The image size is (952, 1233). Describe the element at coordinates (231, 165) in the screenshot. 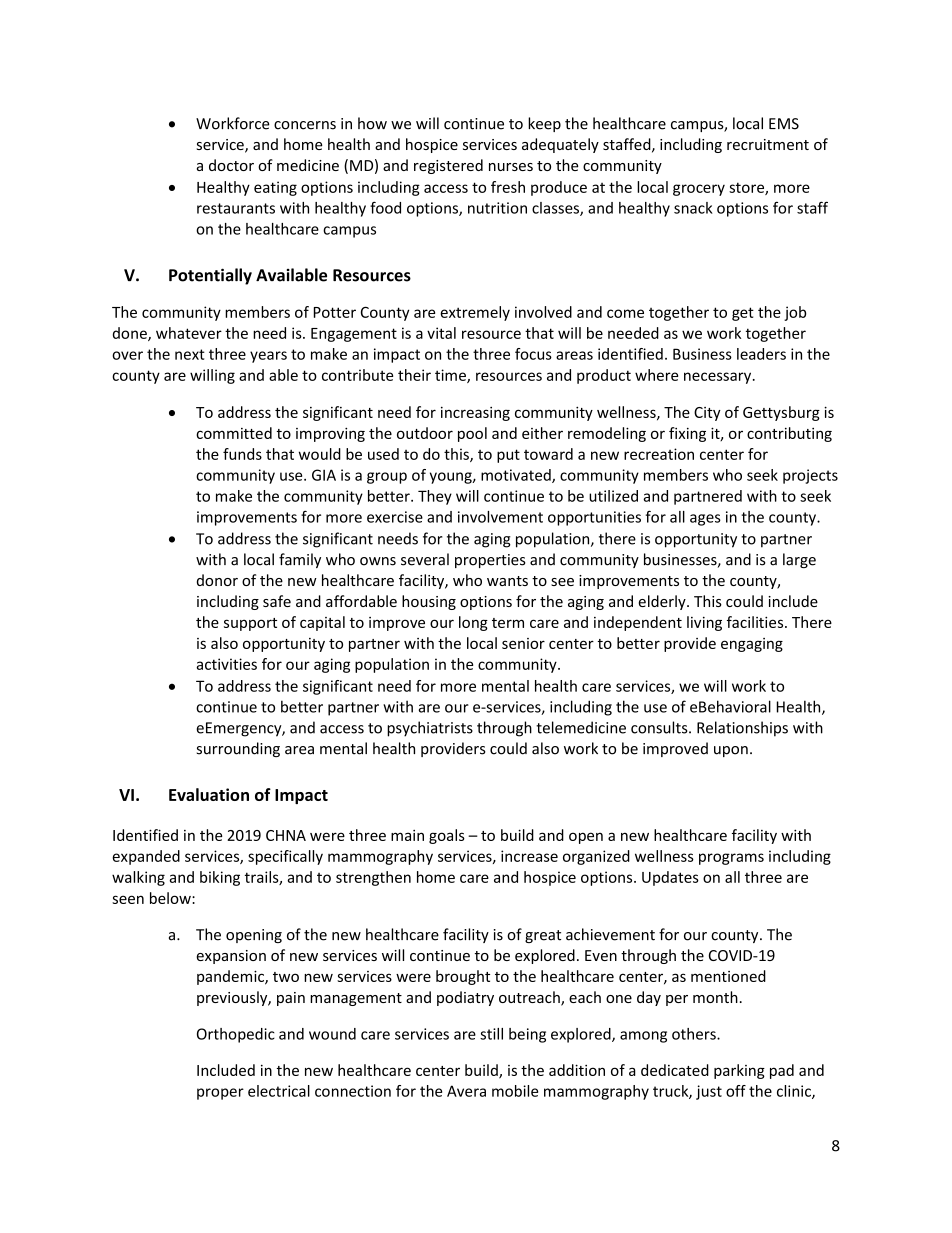

I see `doctor` at that location.
